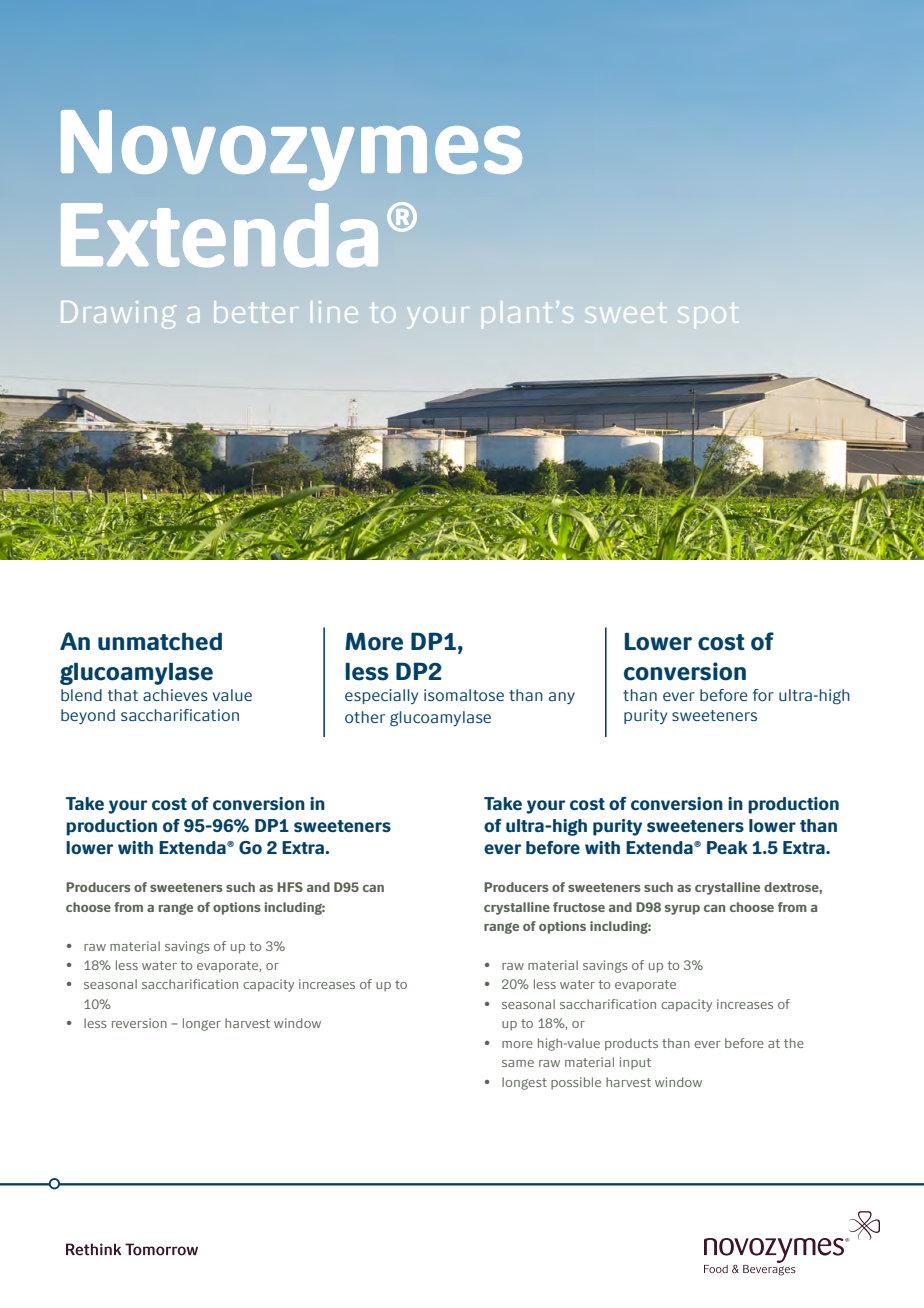  What do you see at coordinates (160, 641) in the page?
I see `unmatched` at bounding box center [160, 641].
